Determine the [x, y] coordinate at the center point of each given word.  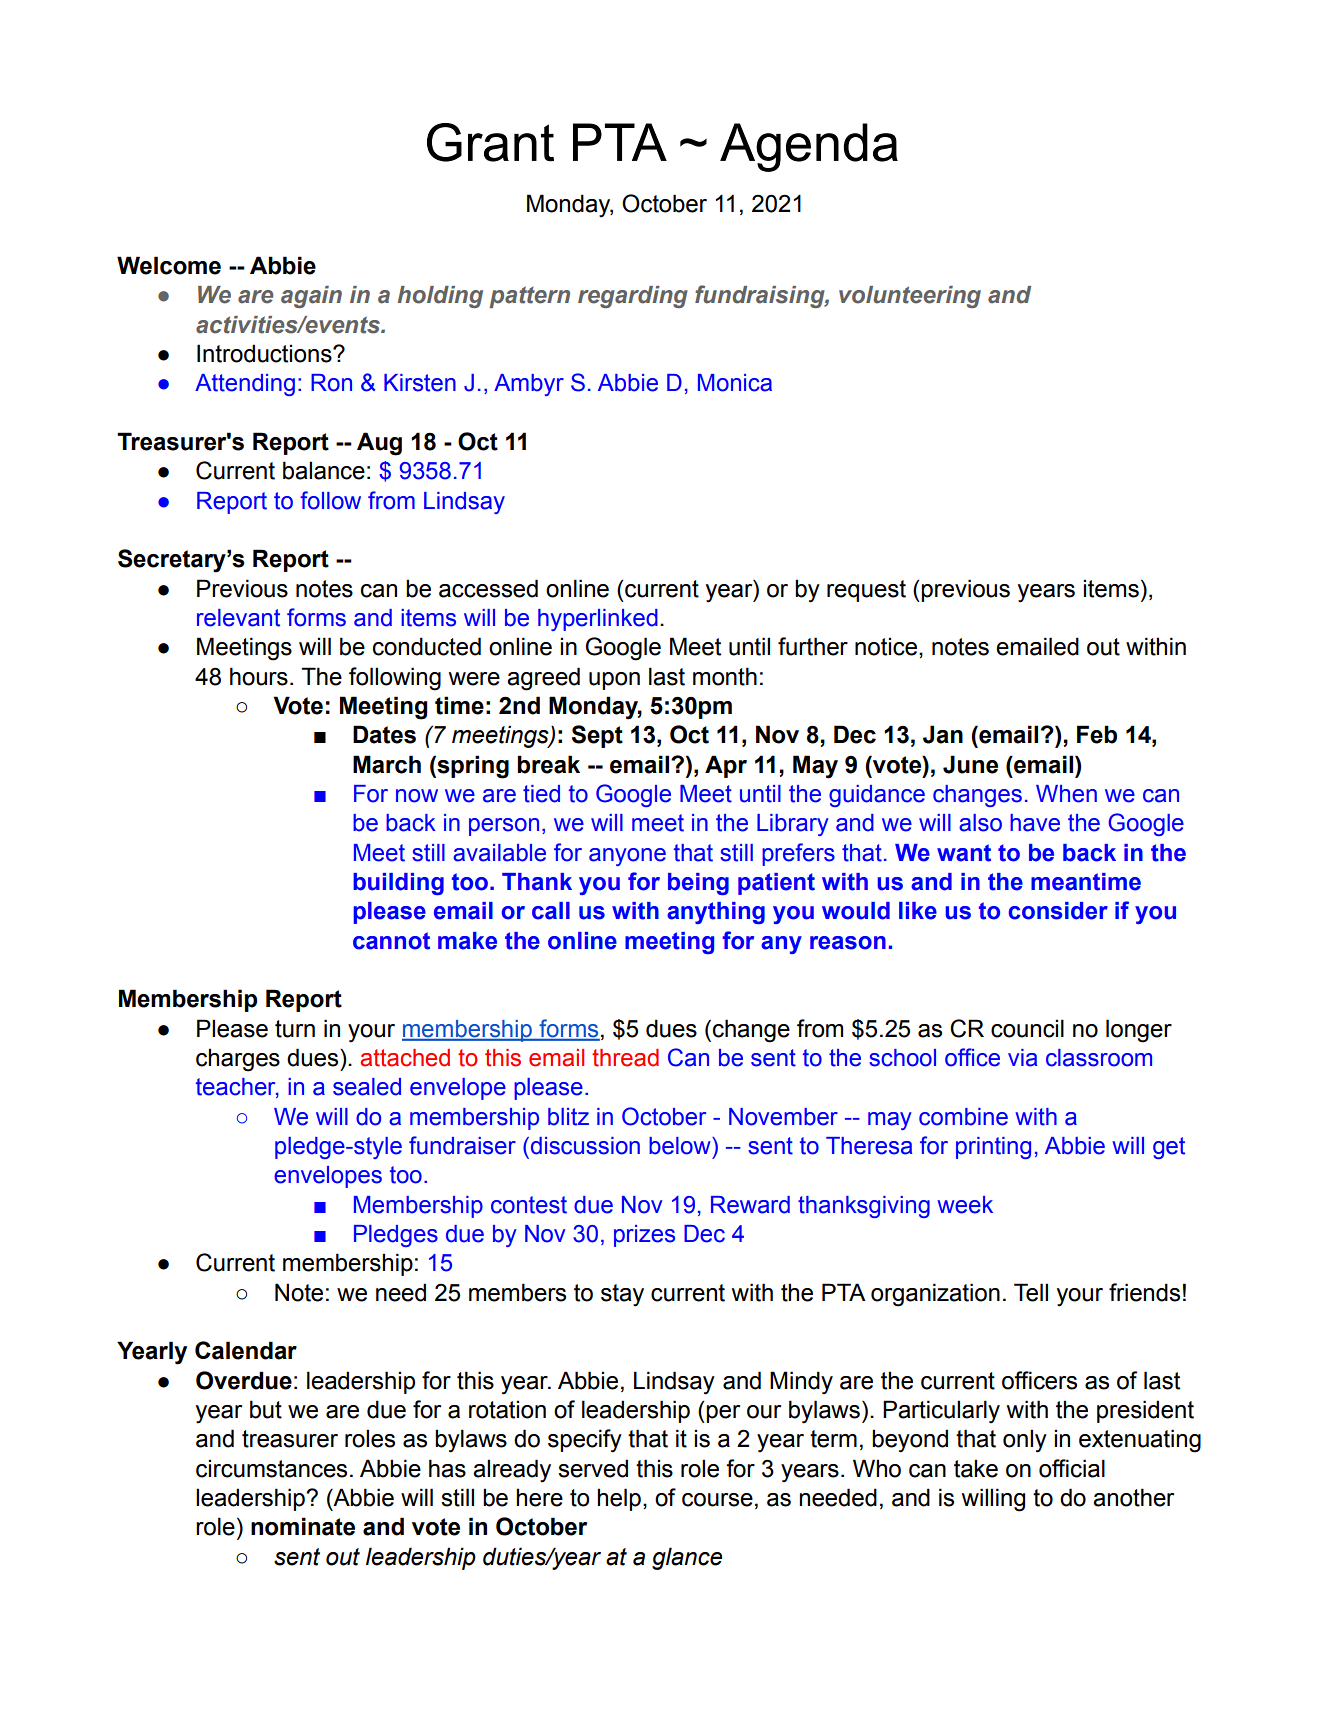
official [1072, 1468]
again [311, 297]
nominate [303, 1526]
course [717, 1500]
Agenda [809, 147]
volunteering [910, 297]
